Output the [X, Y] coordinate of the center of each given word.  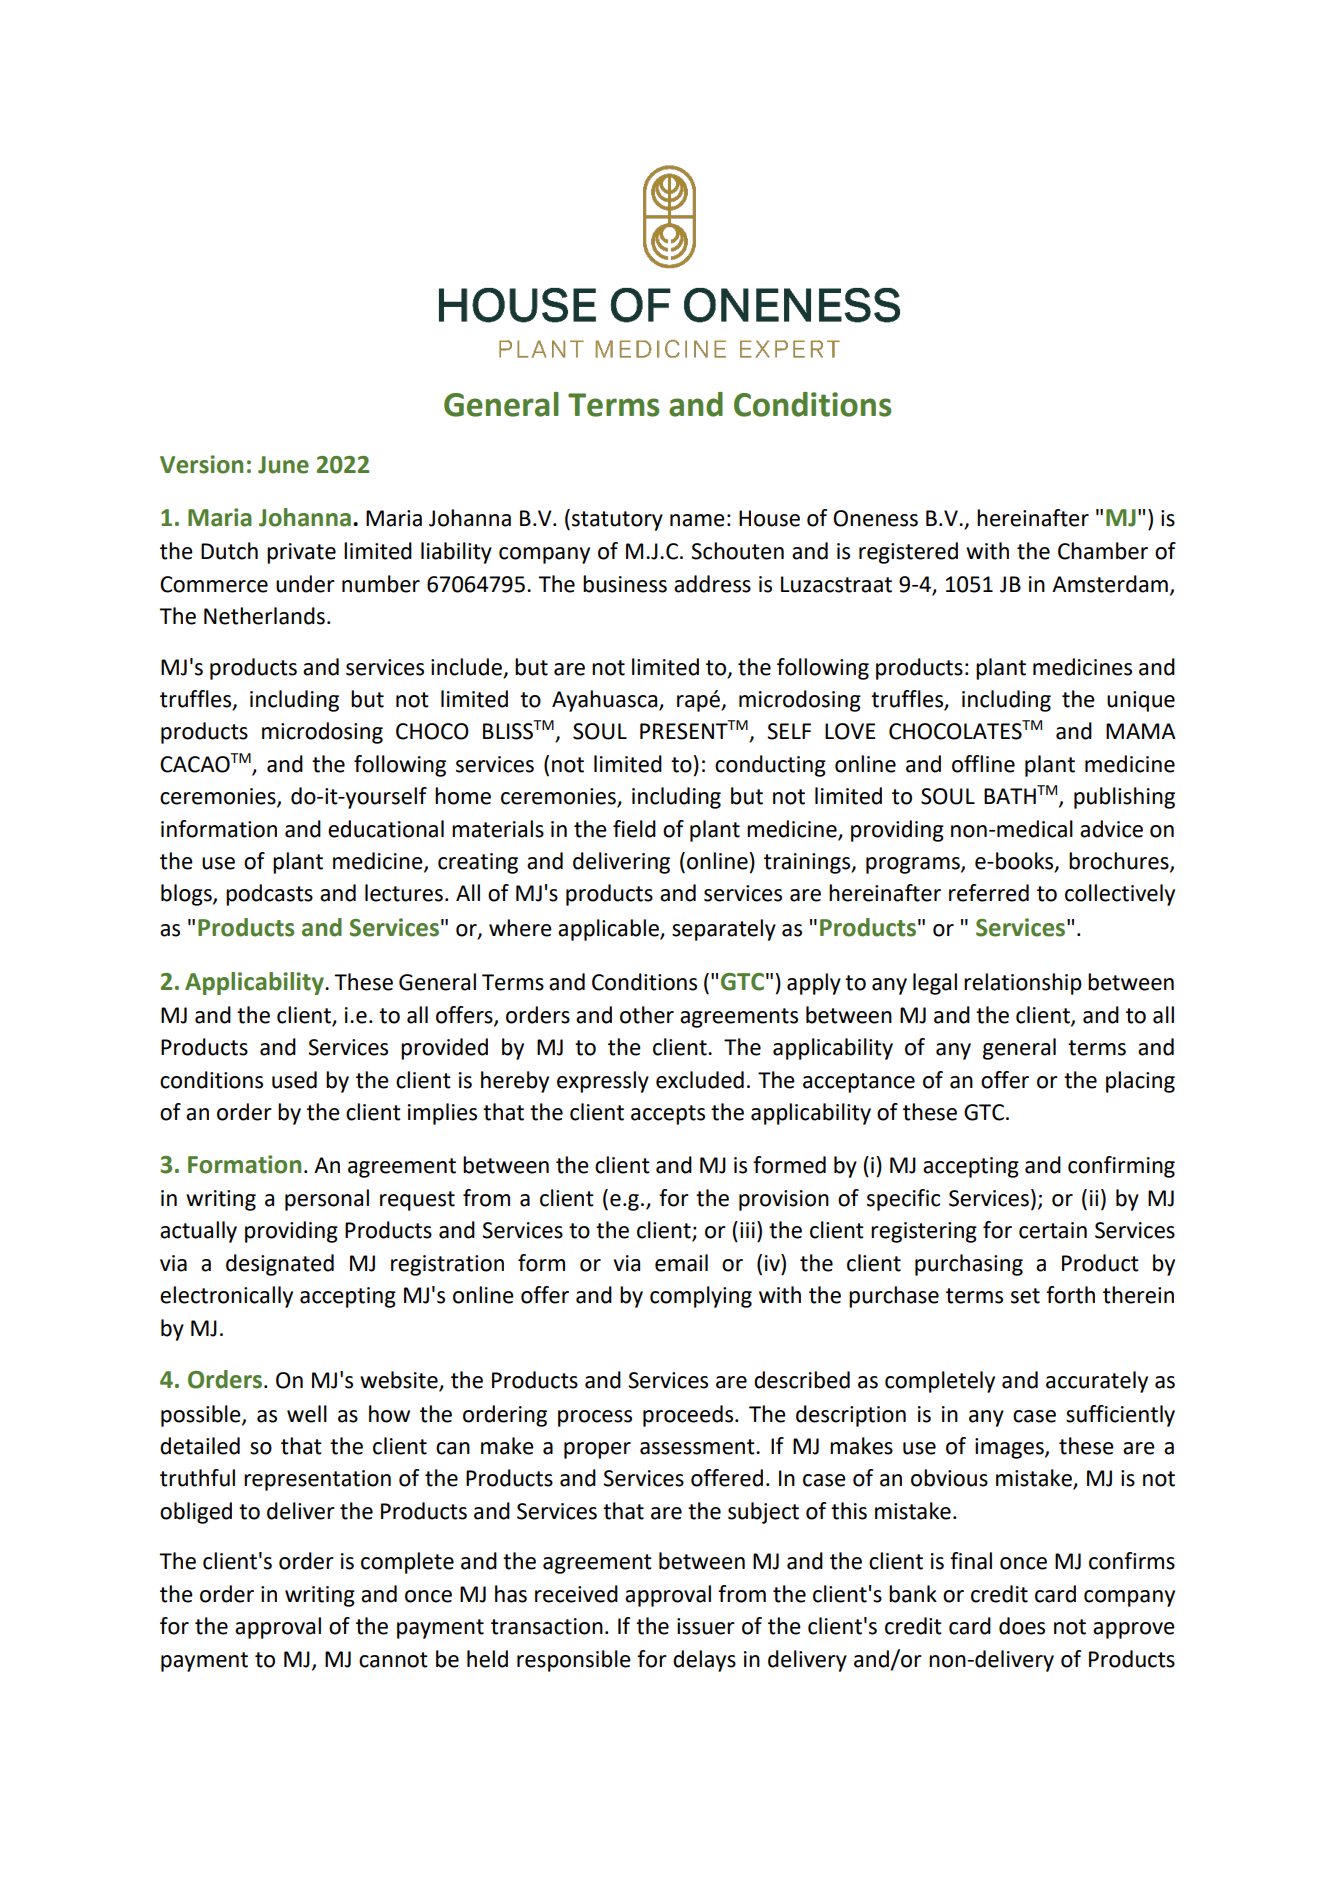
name [697, 520]
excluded [700, 1080]
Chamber [1103, 551]
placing [1140, 1082]
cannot [393, 1660]
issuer [706, 1626]
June [283, 465]
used [294, 1080]
